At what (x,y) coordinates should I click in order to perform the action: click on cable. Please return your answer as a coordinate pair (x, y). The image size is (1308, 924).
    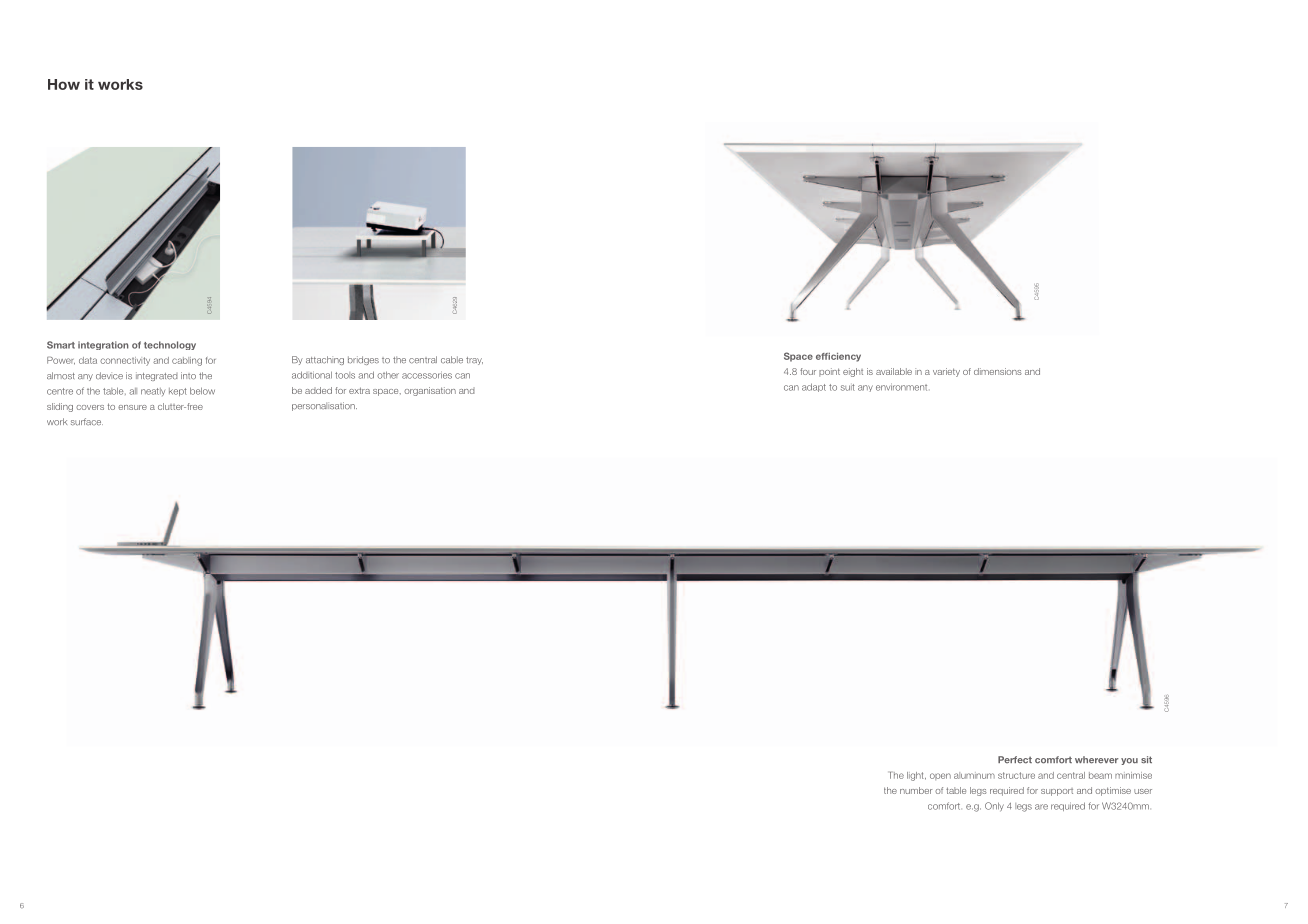
    Looking at the image, I should click on (452, 360).
